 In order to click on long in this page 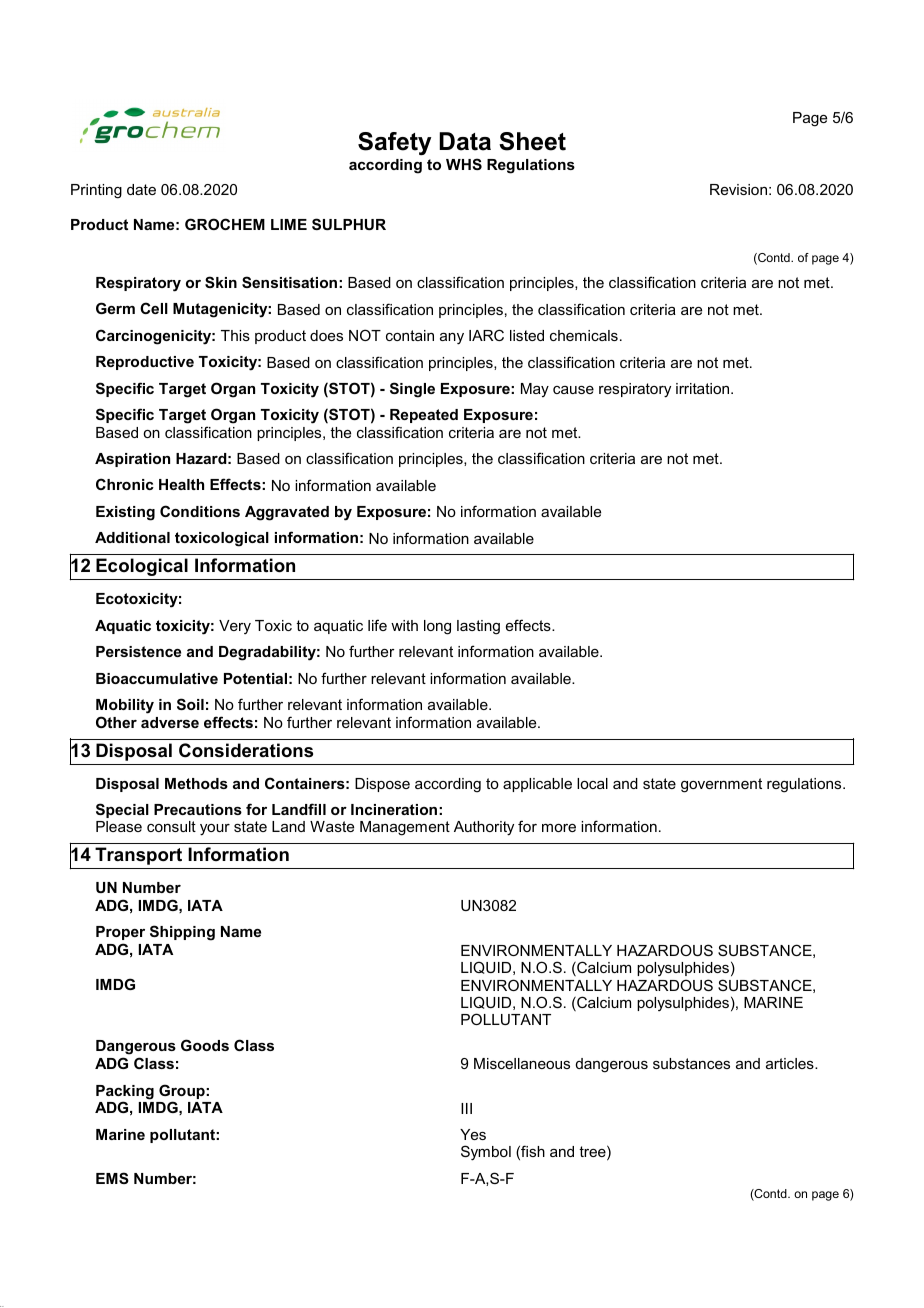, I will do `click(437, 627)`.
